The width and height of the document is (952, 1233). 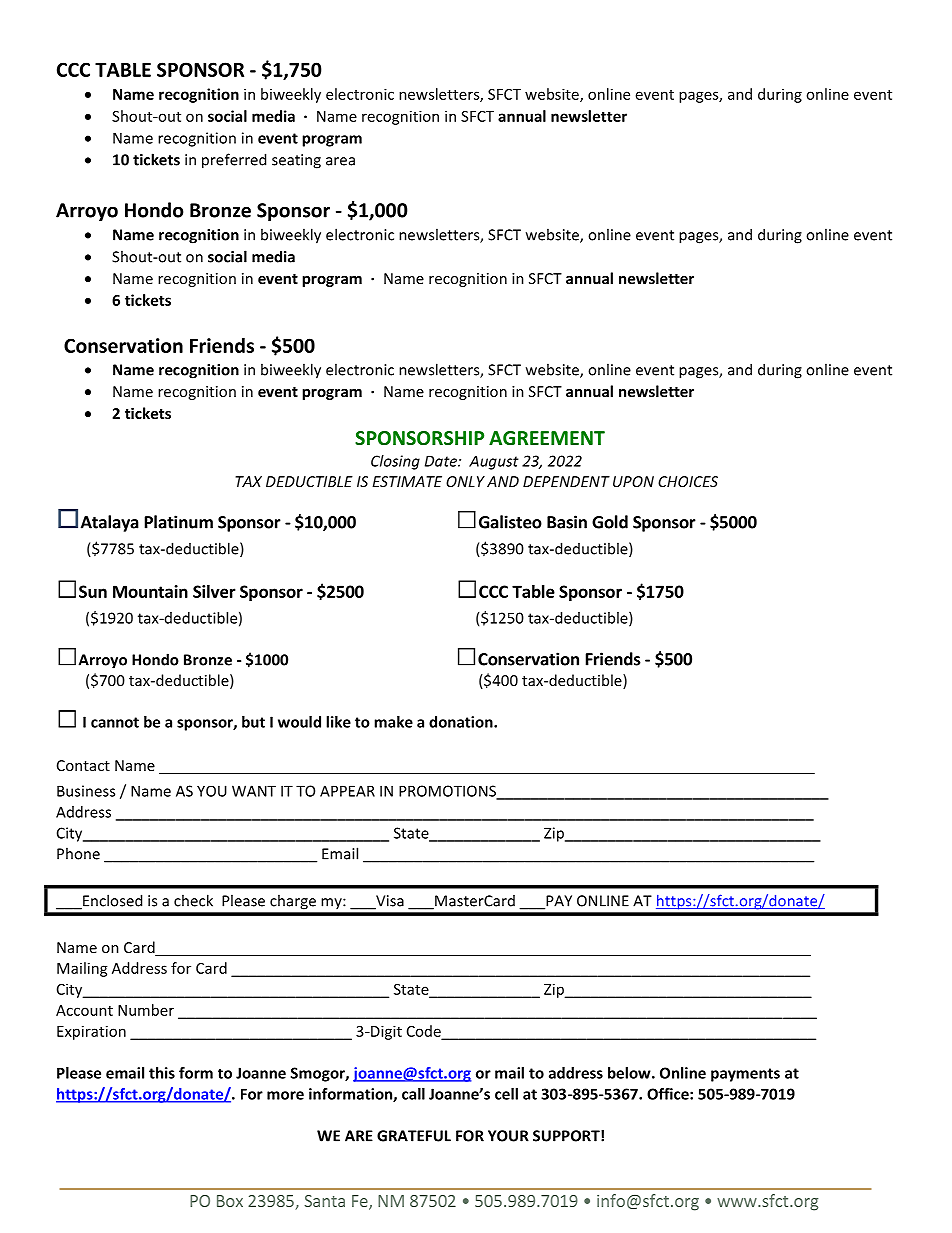 What do you see at coordinates (234, 161) in the document?
I see `preferred` at bounding box center [234, 161].
